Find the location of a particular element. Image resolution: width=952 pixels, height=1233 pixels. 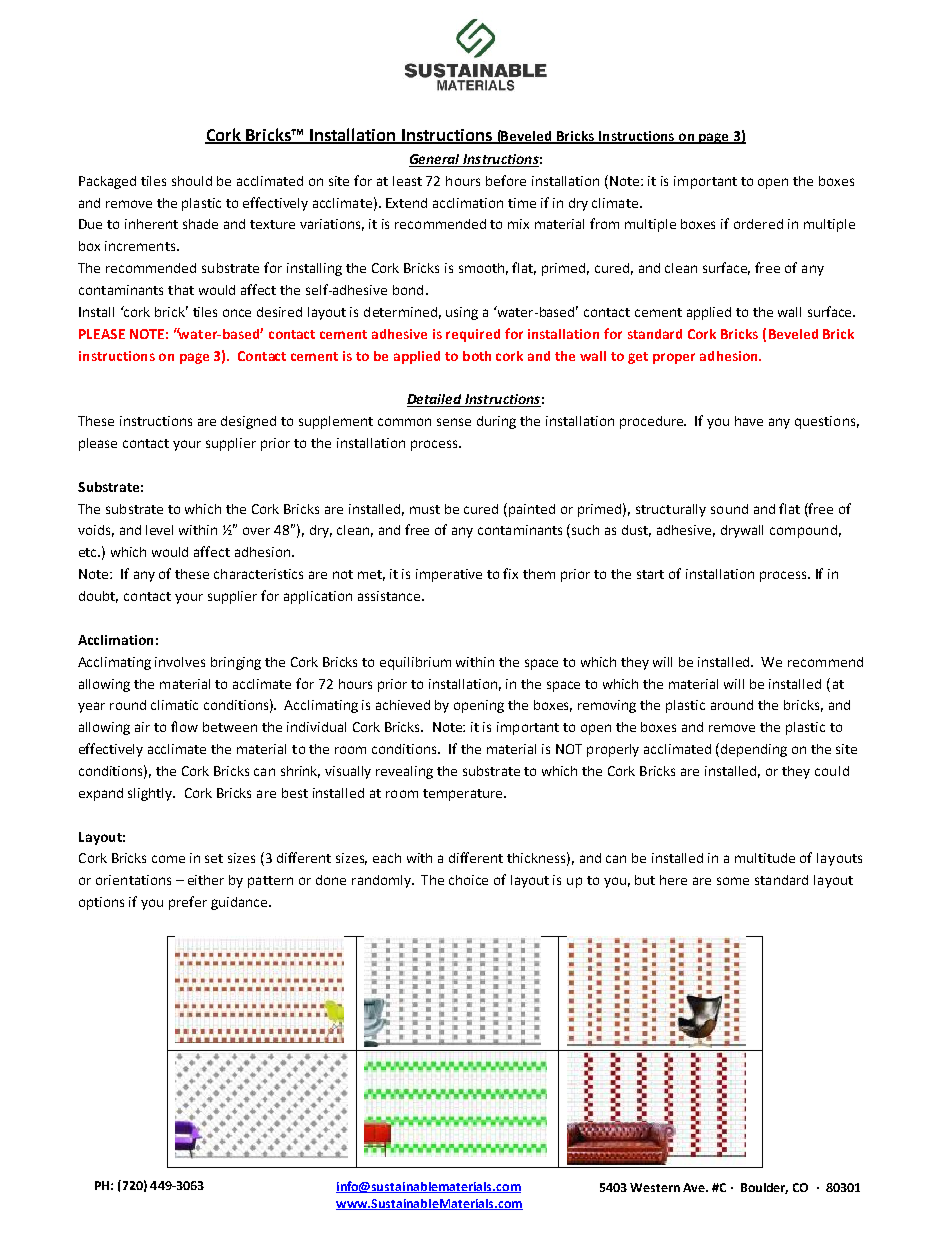

before is located at coordinates (506, 180).
